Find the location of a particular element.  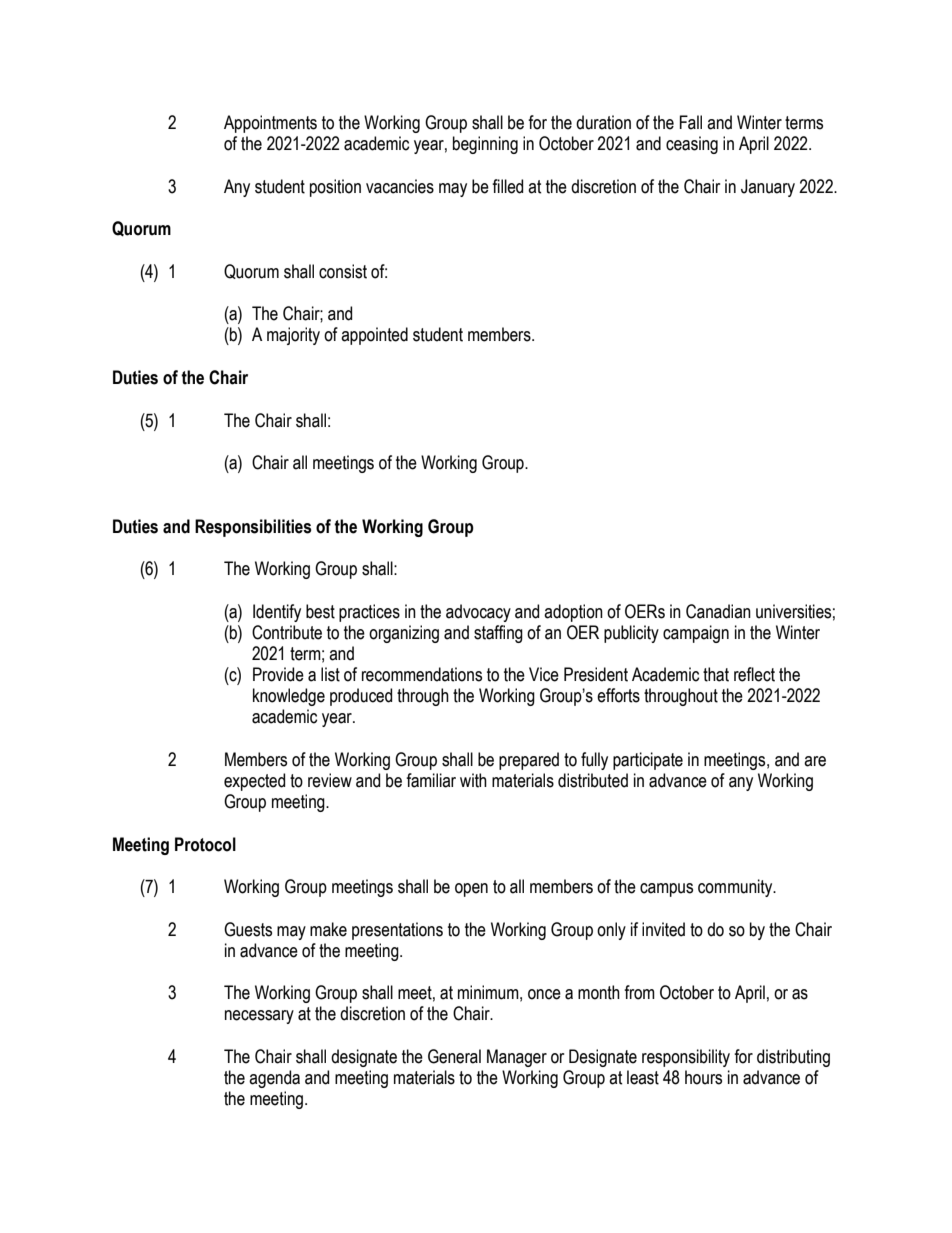

beginning is located at coordinates (485, 145).
